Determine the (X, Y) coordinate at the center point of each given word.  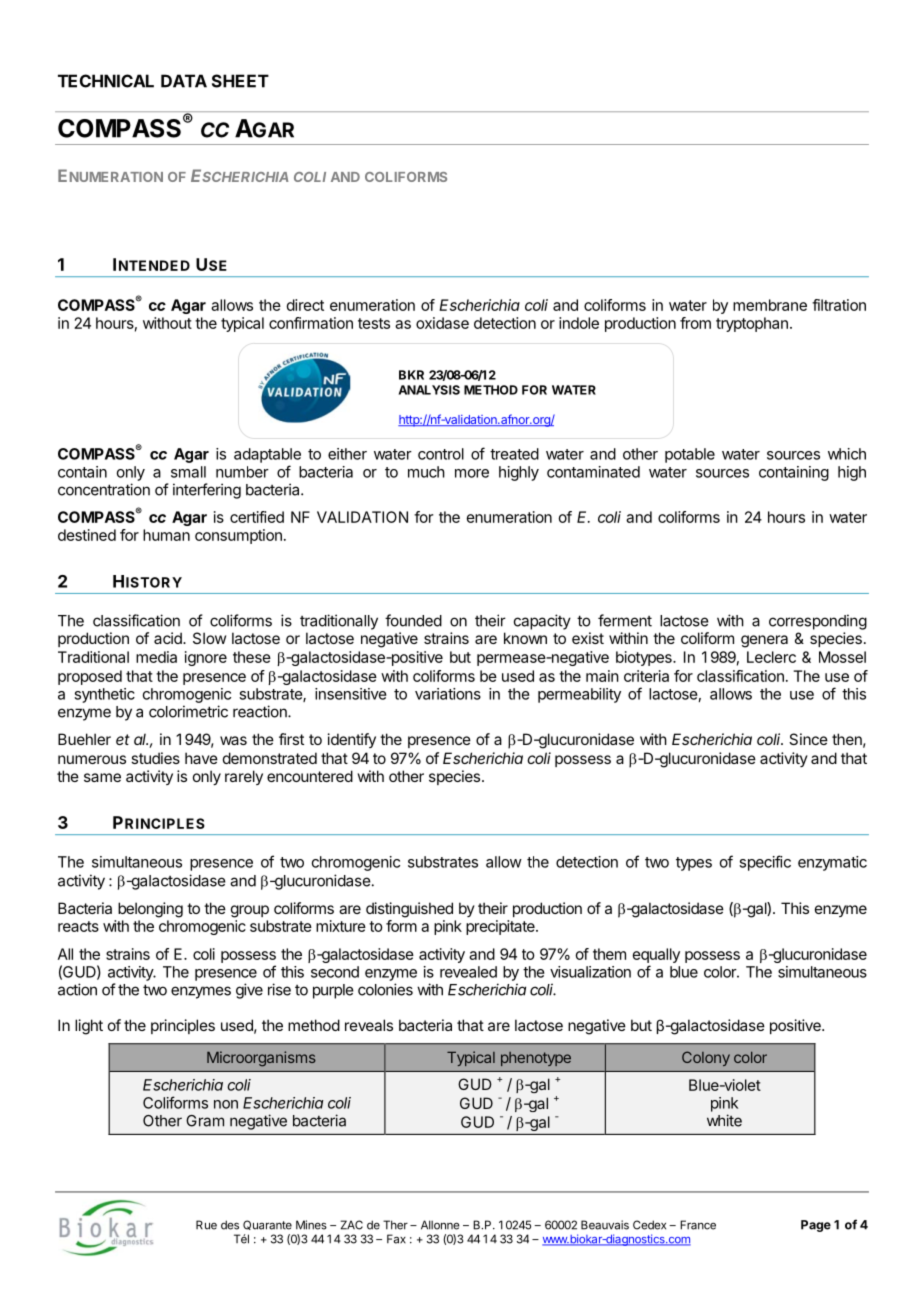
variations (448, 694)
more (472, 473)
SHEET (240, 81)
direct (305, 305)
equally (656, 955)
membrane (770, 305)
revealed (468, 972)
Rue (206, 1225)
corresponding (818, 622)
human (166, 535)
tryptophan (752, 324)
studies (155, 758)
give (249, 991)
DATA (184, 81)
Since (808, 739)
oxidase (442, 323)
